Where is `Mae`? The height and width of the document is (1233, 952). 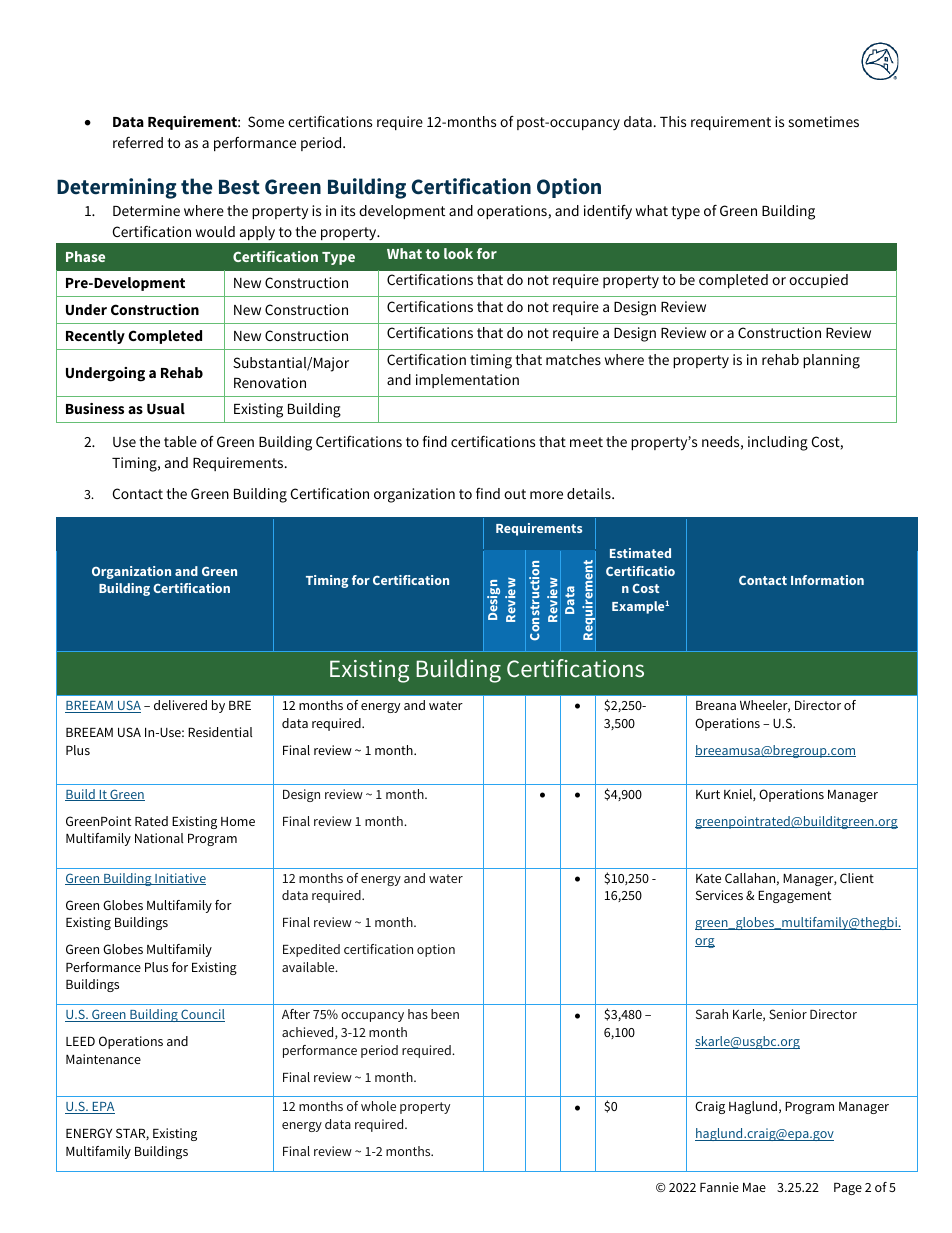
Mae is located at coordinates (754, 1187).
